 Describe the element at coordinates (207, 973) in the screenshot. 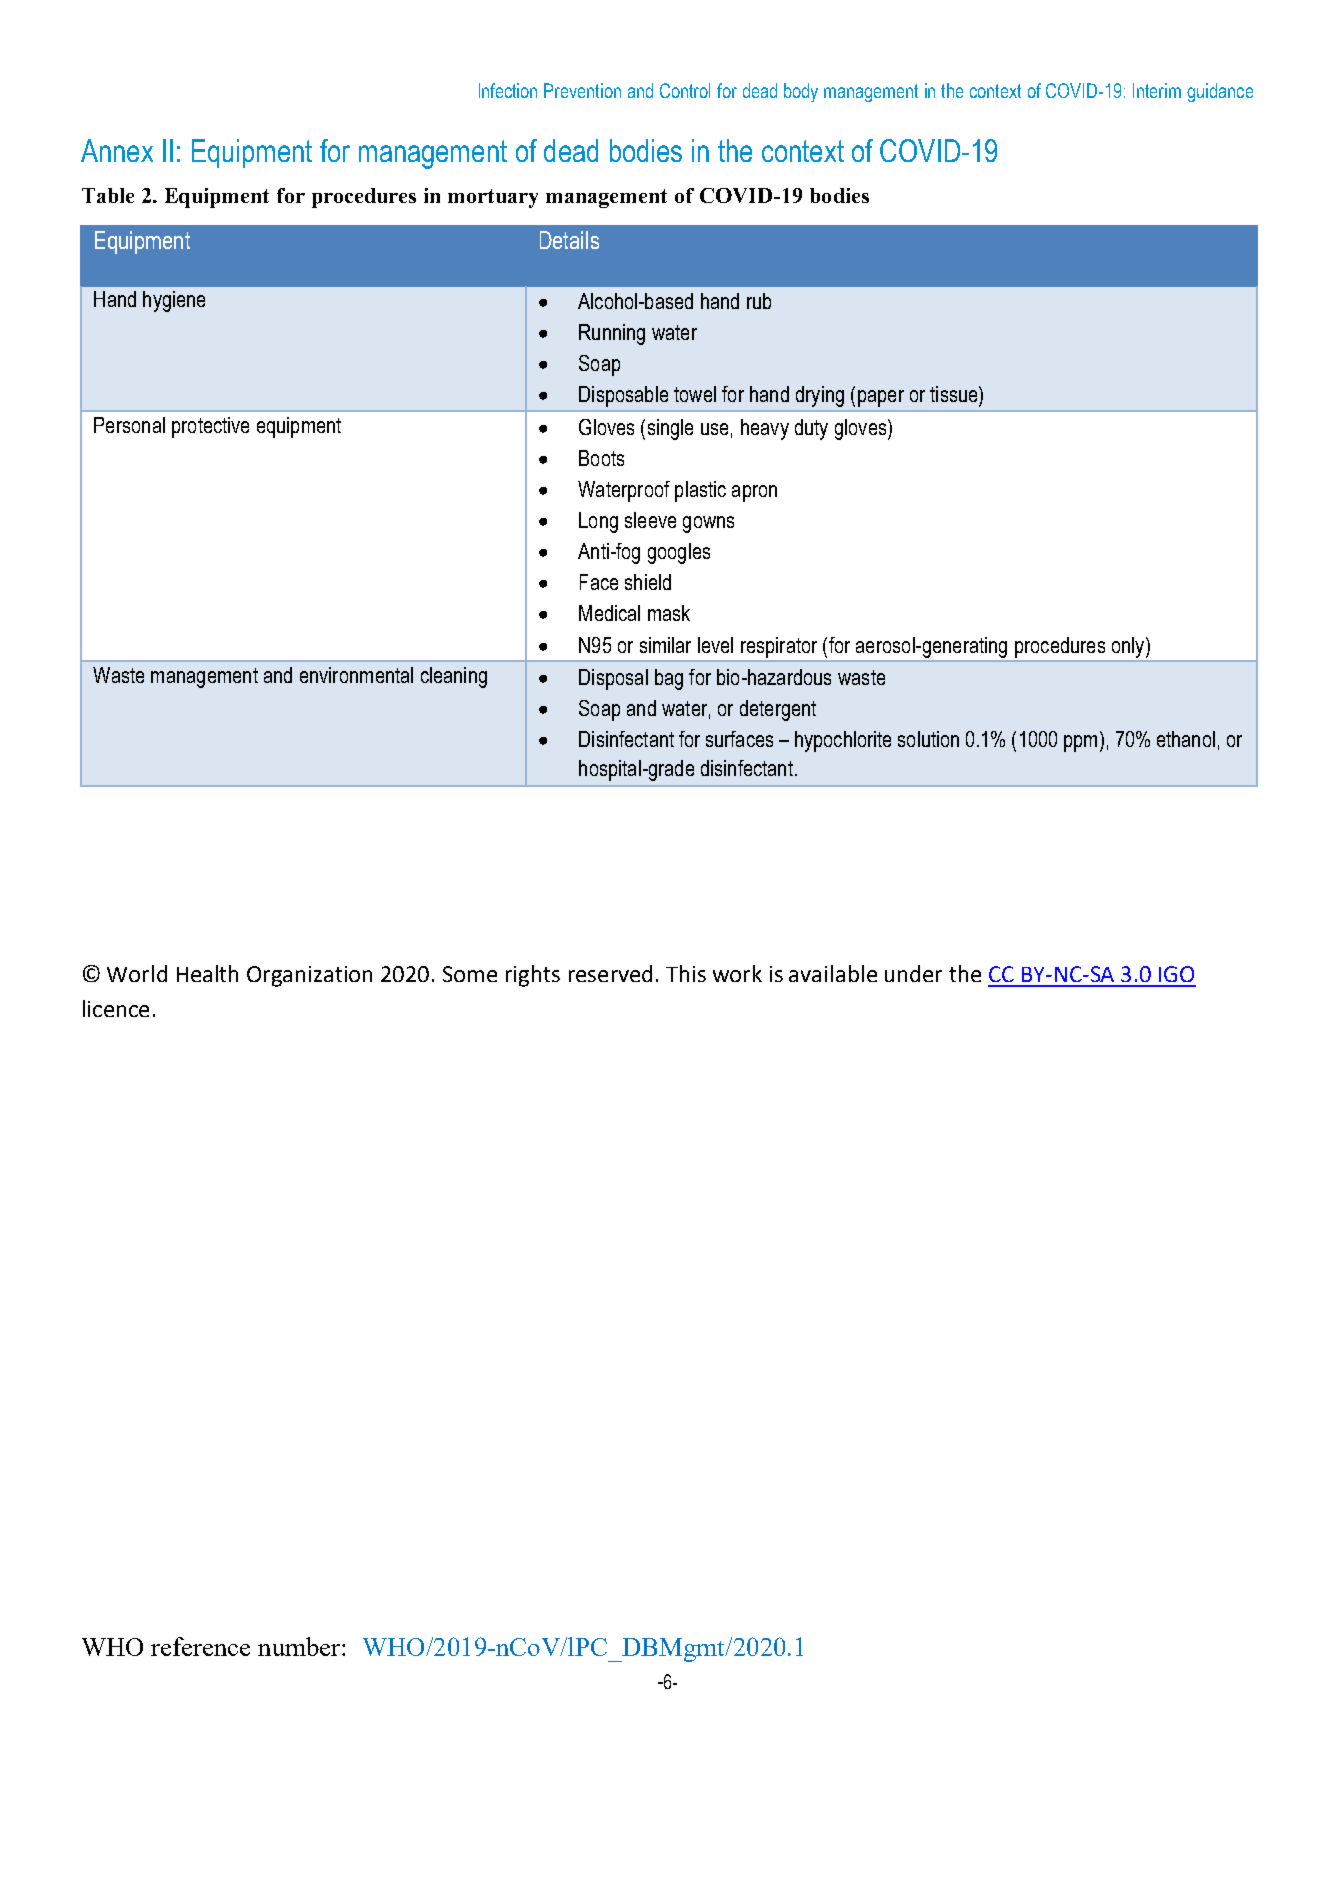

I see `Health` at that location.
